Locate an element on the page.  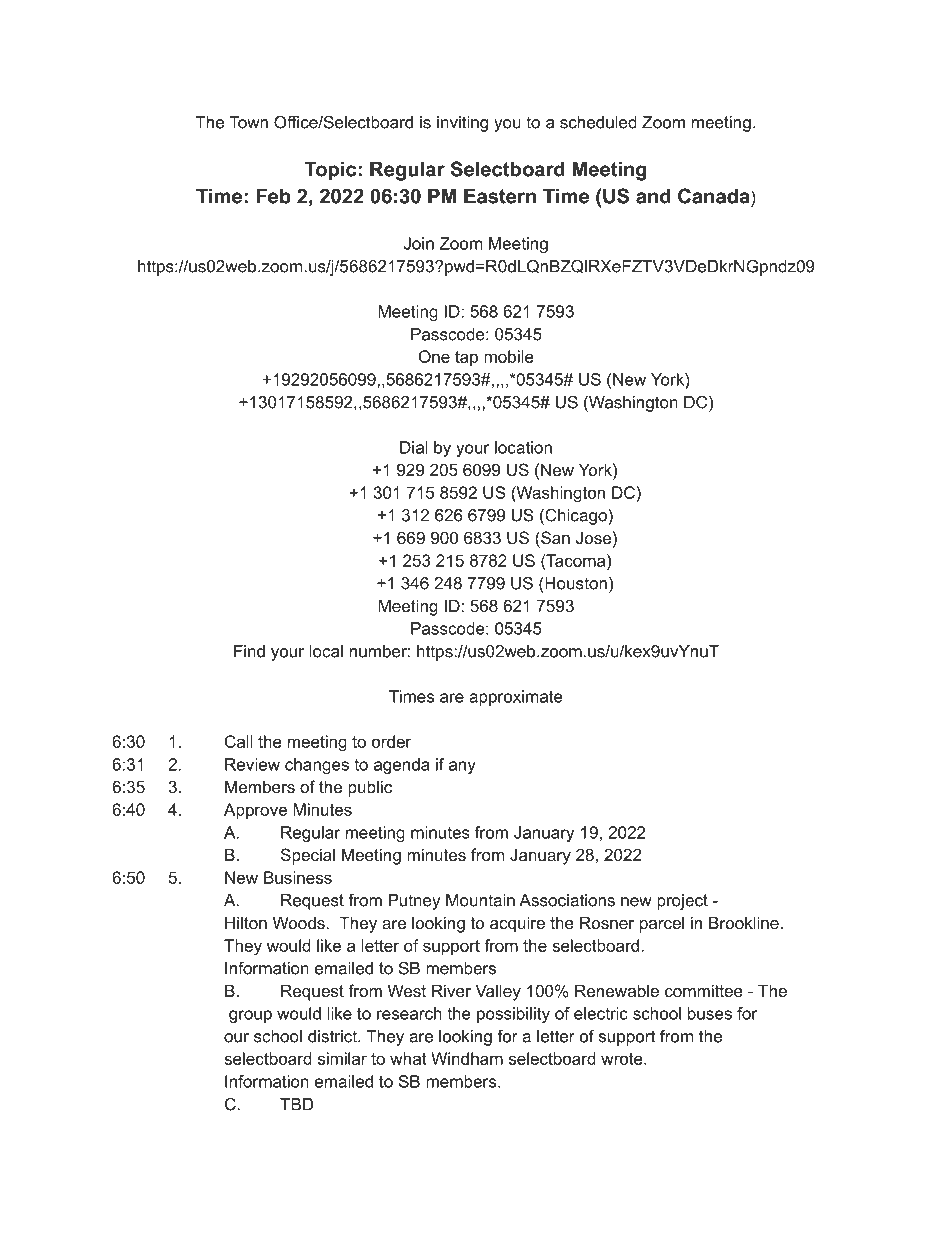
local is located at coordinates (326, 651).
